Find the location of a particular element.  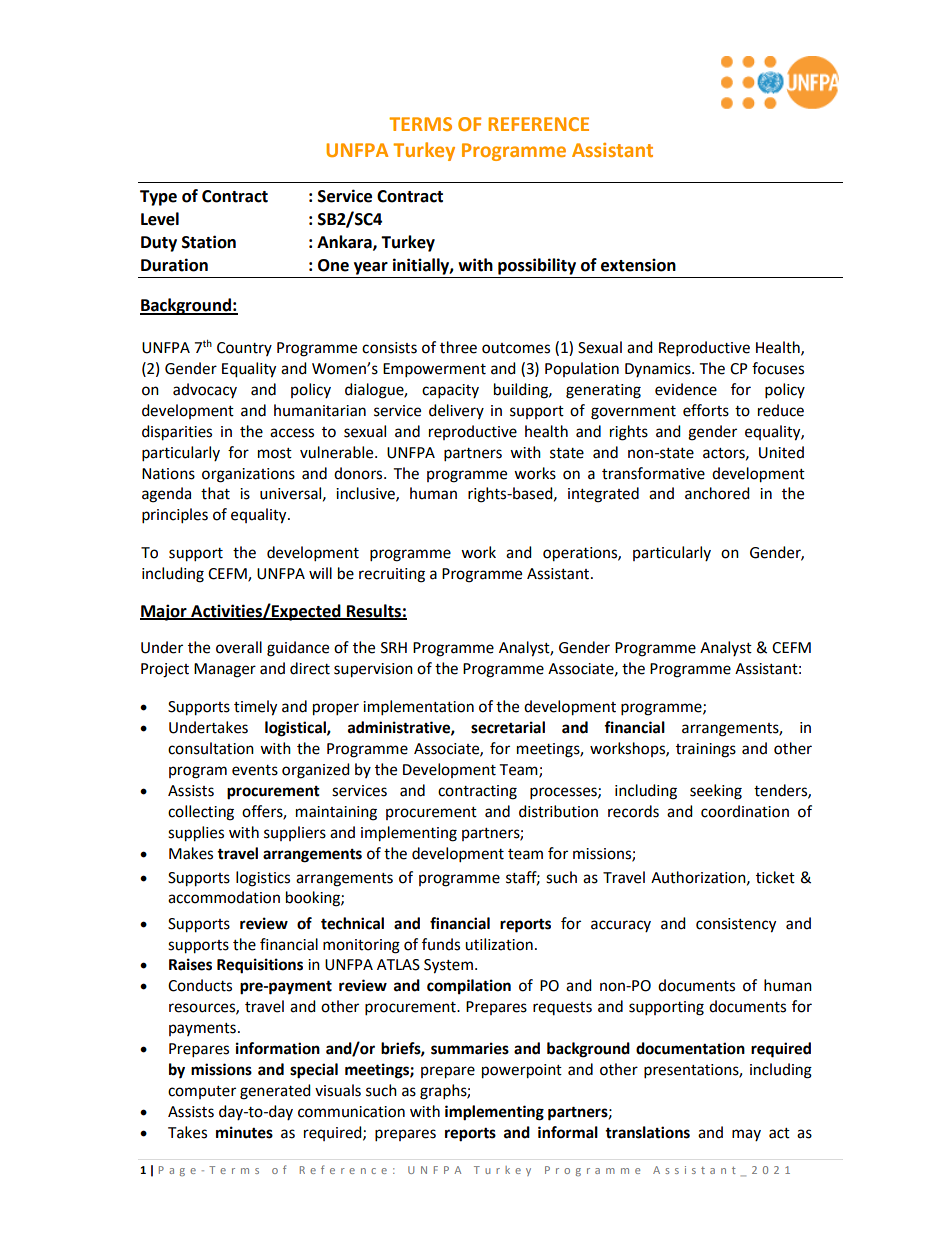

extension is located at coordinates (638, 265).
